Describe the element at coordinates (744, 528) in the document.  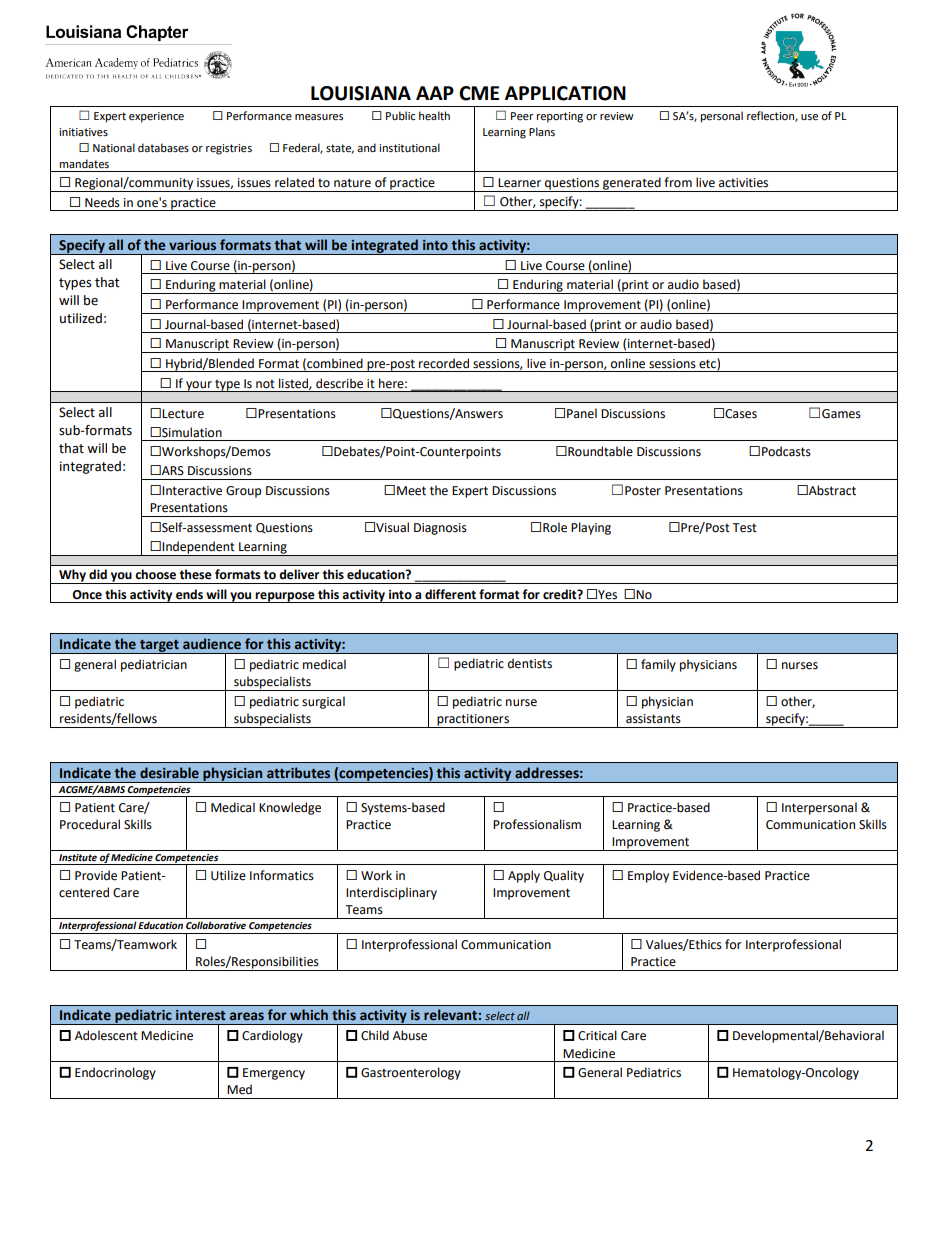
I see `Test` at that location.
